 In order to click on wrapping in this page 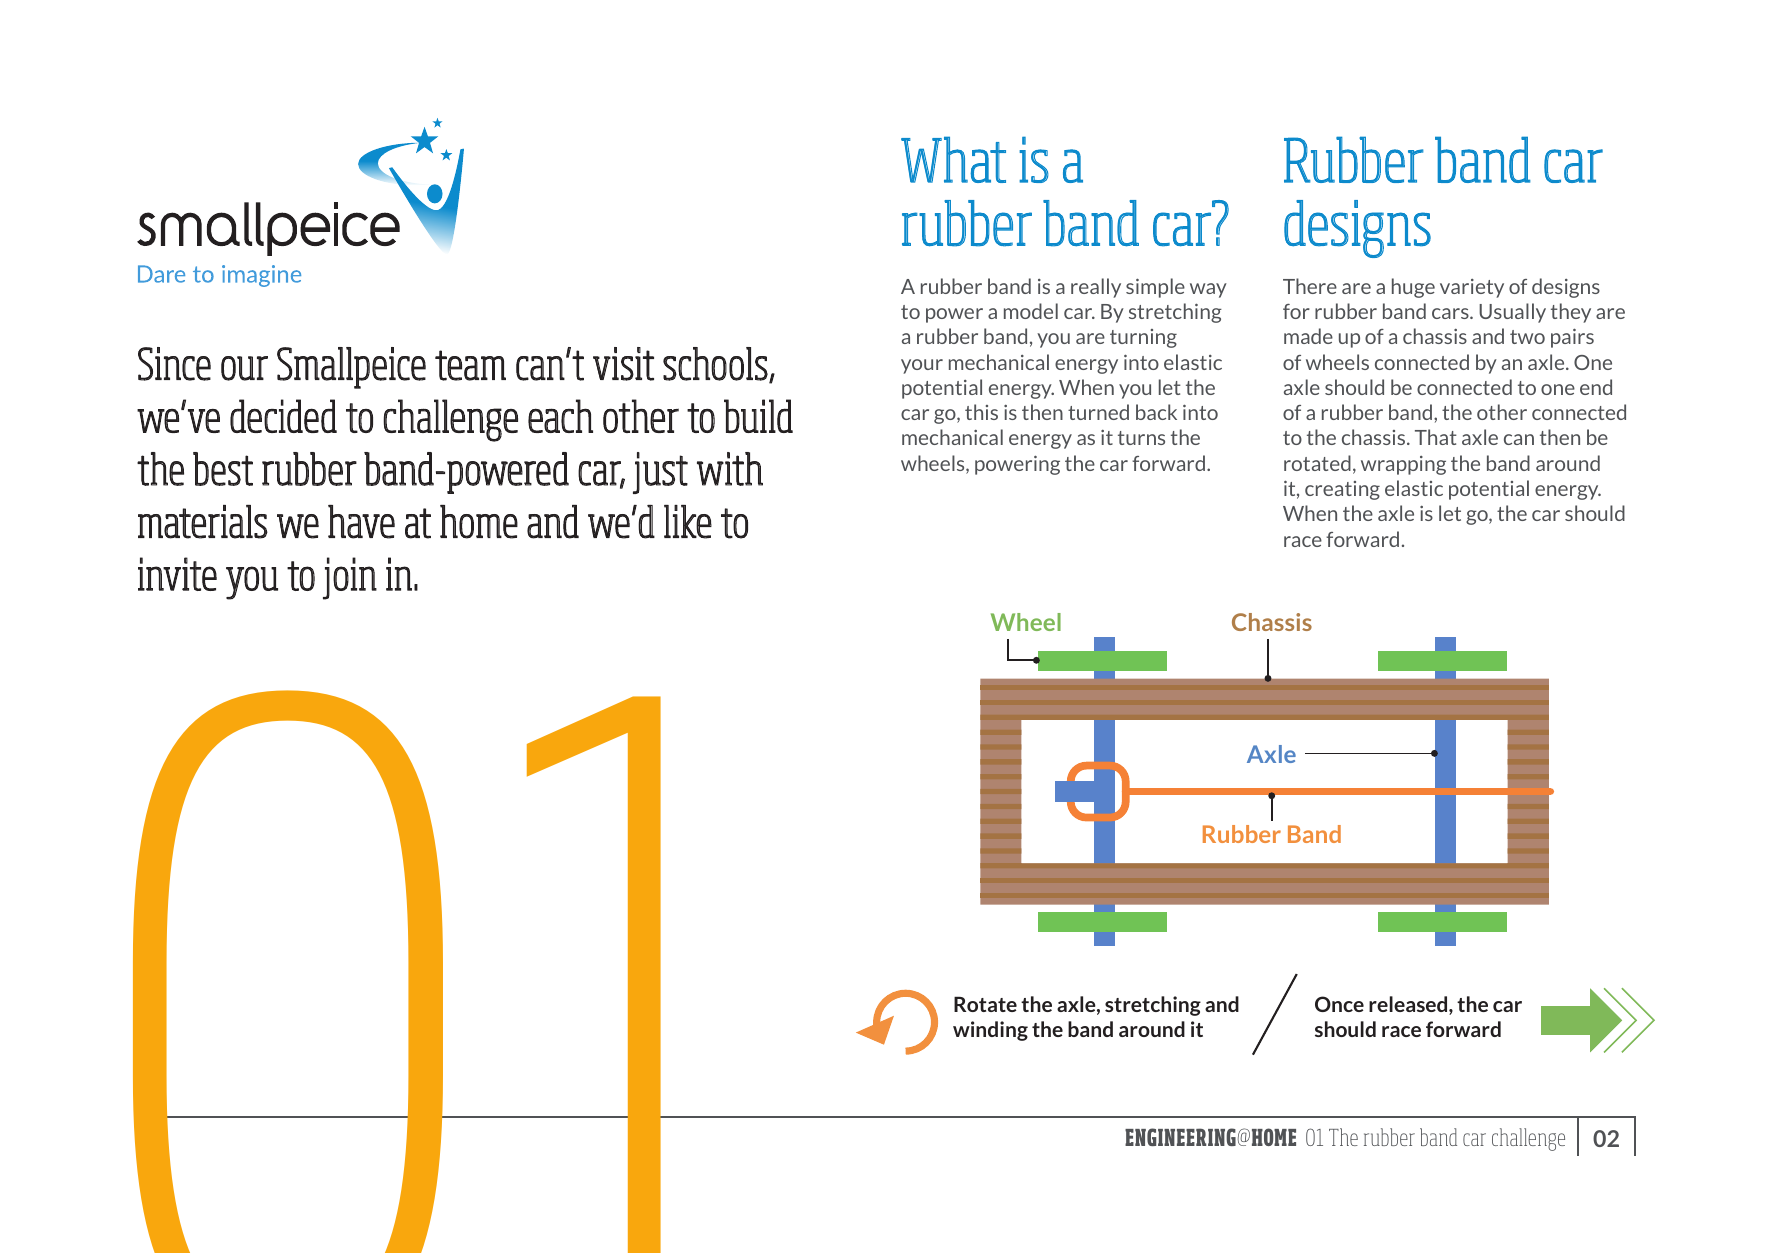, I will do `click(1403, 465)`.
